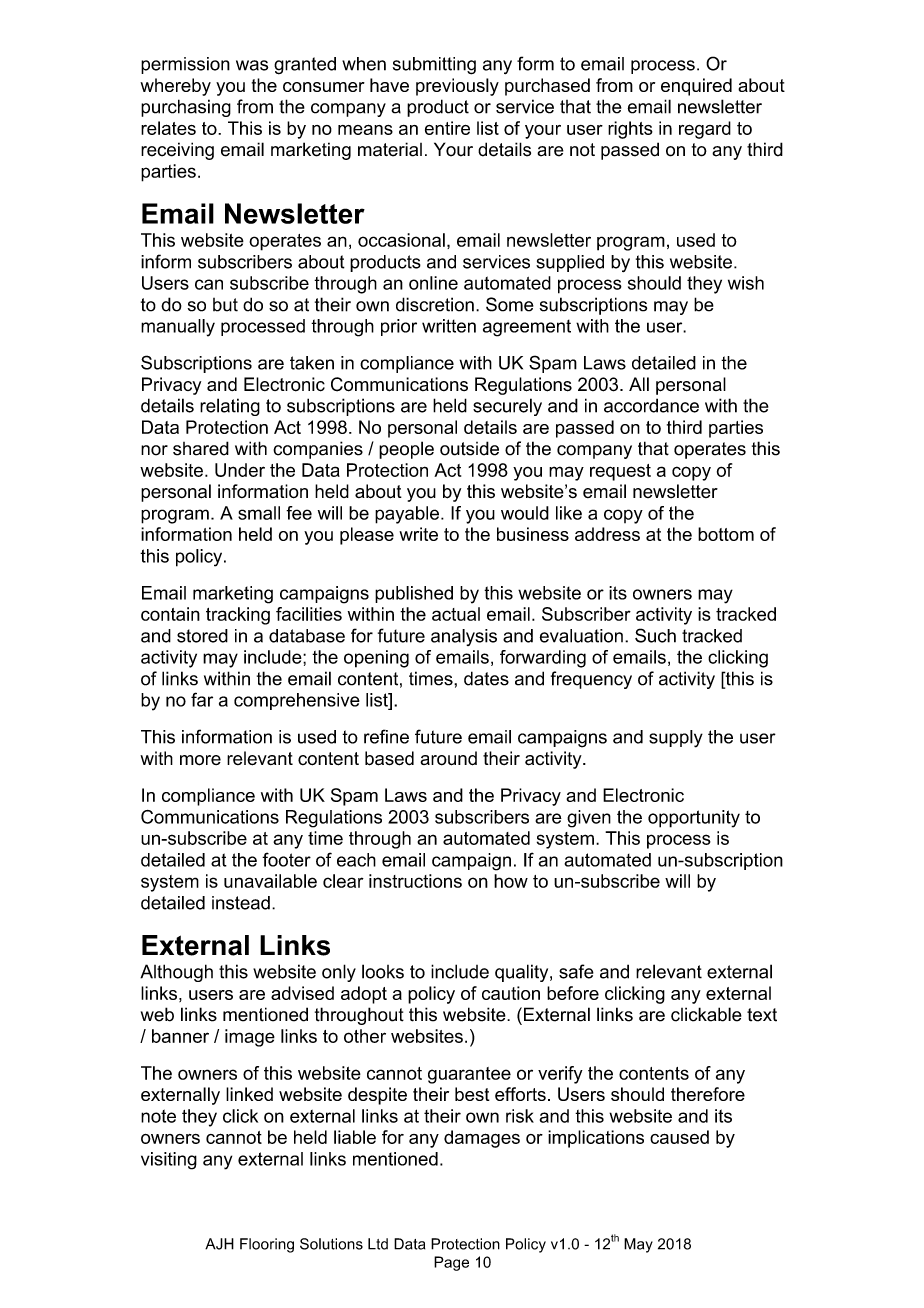 The height and width of the page is (1308, 924). What do you see at coordinates (596, 1139) in the page?
I see `implications` at bounding box center [596, 1139].
